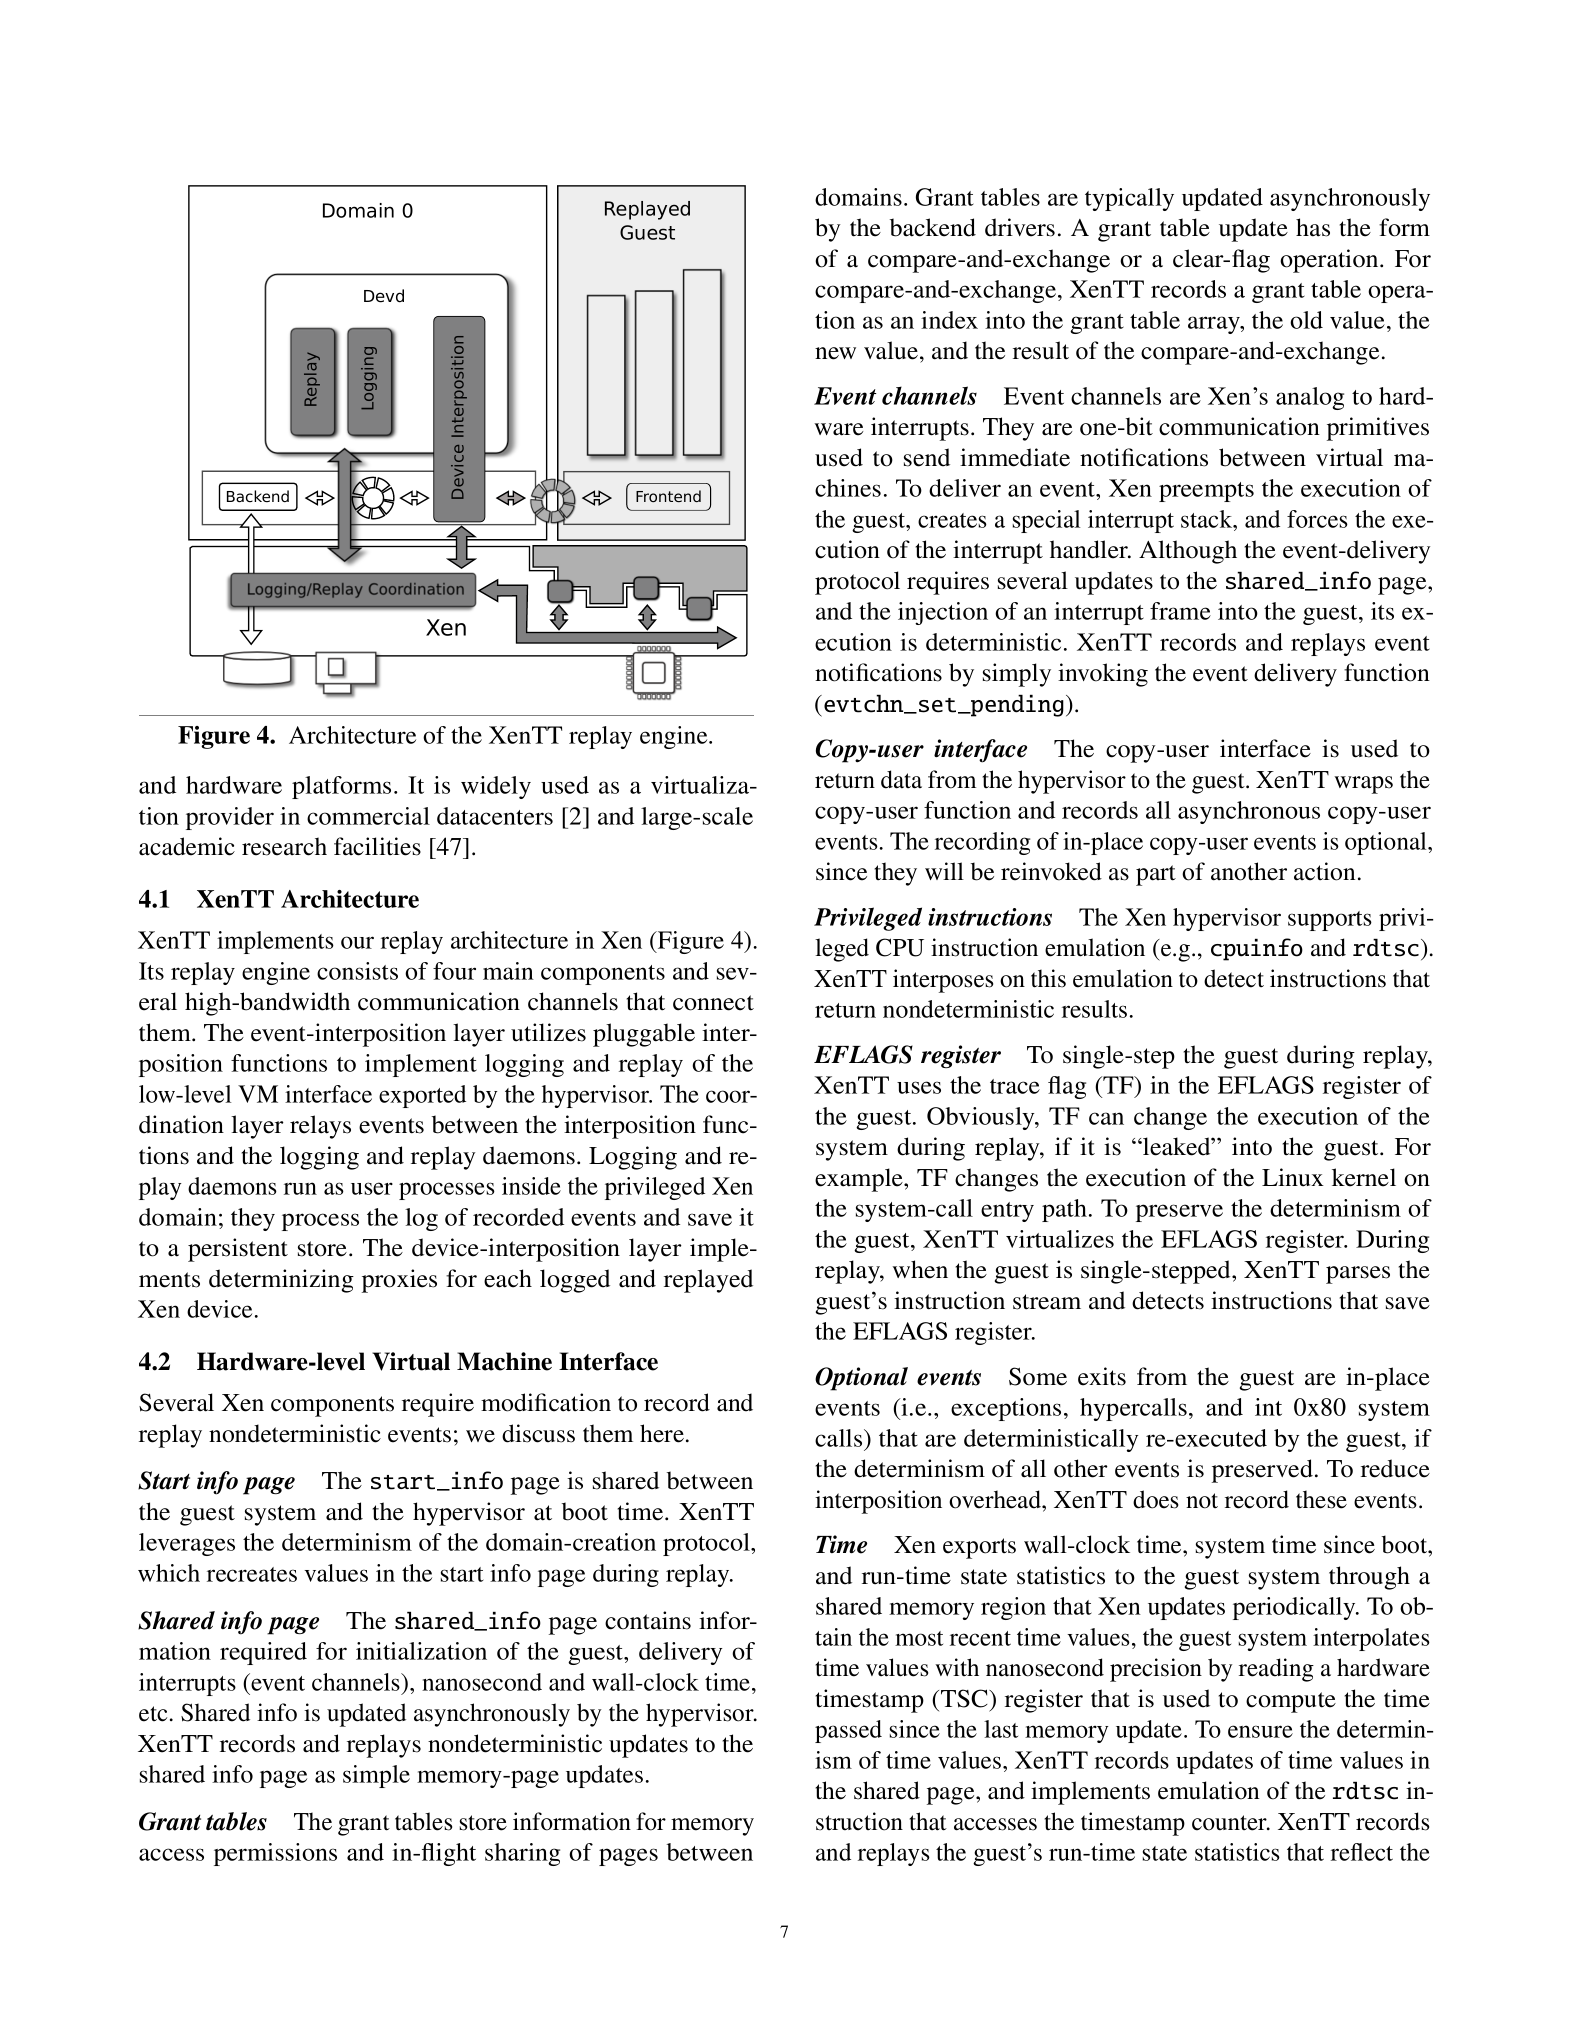 This document has height=2037, width=1574. I want to click on these, so click(1321, 1499).
